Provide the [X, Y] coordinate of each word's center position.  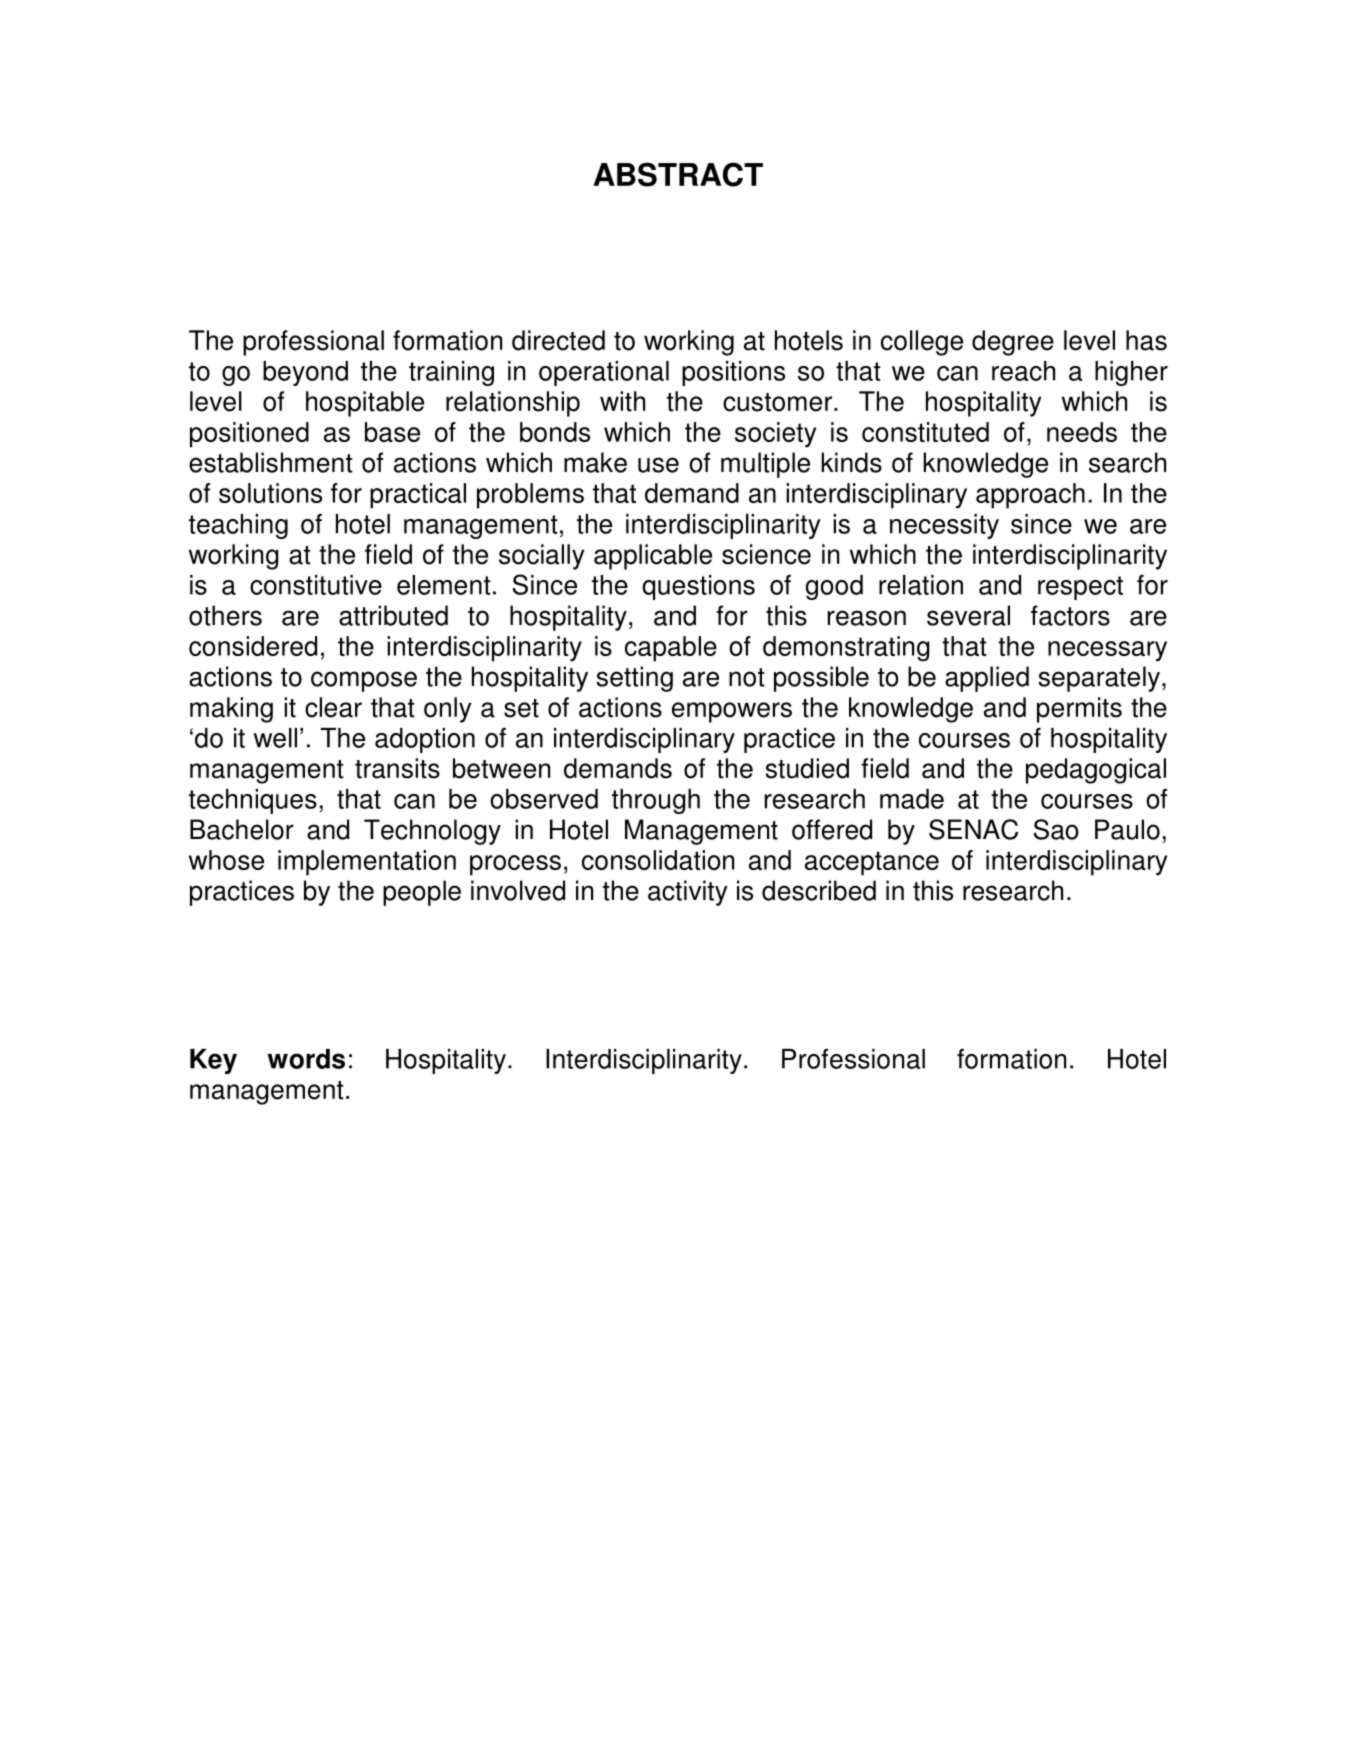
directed [558, 340]
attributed [393, 615]
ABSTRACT [678, 174]
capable [671, 649]
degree [1013, 343]
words [306, 1059]
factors [1070, 615]
